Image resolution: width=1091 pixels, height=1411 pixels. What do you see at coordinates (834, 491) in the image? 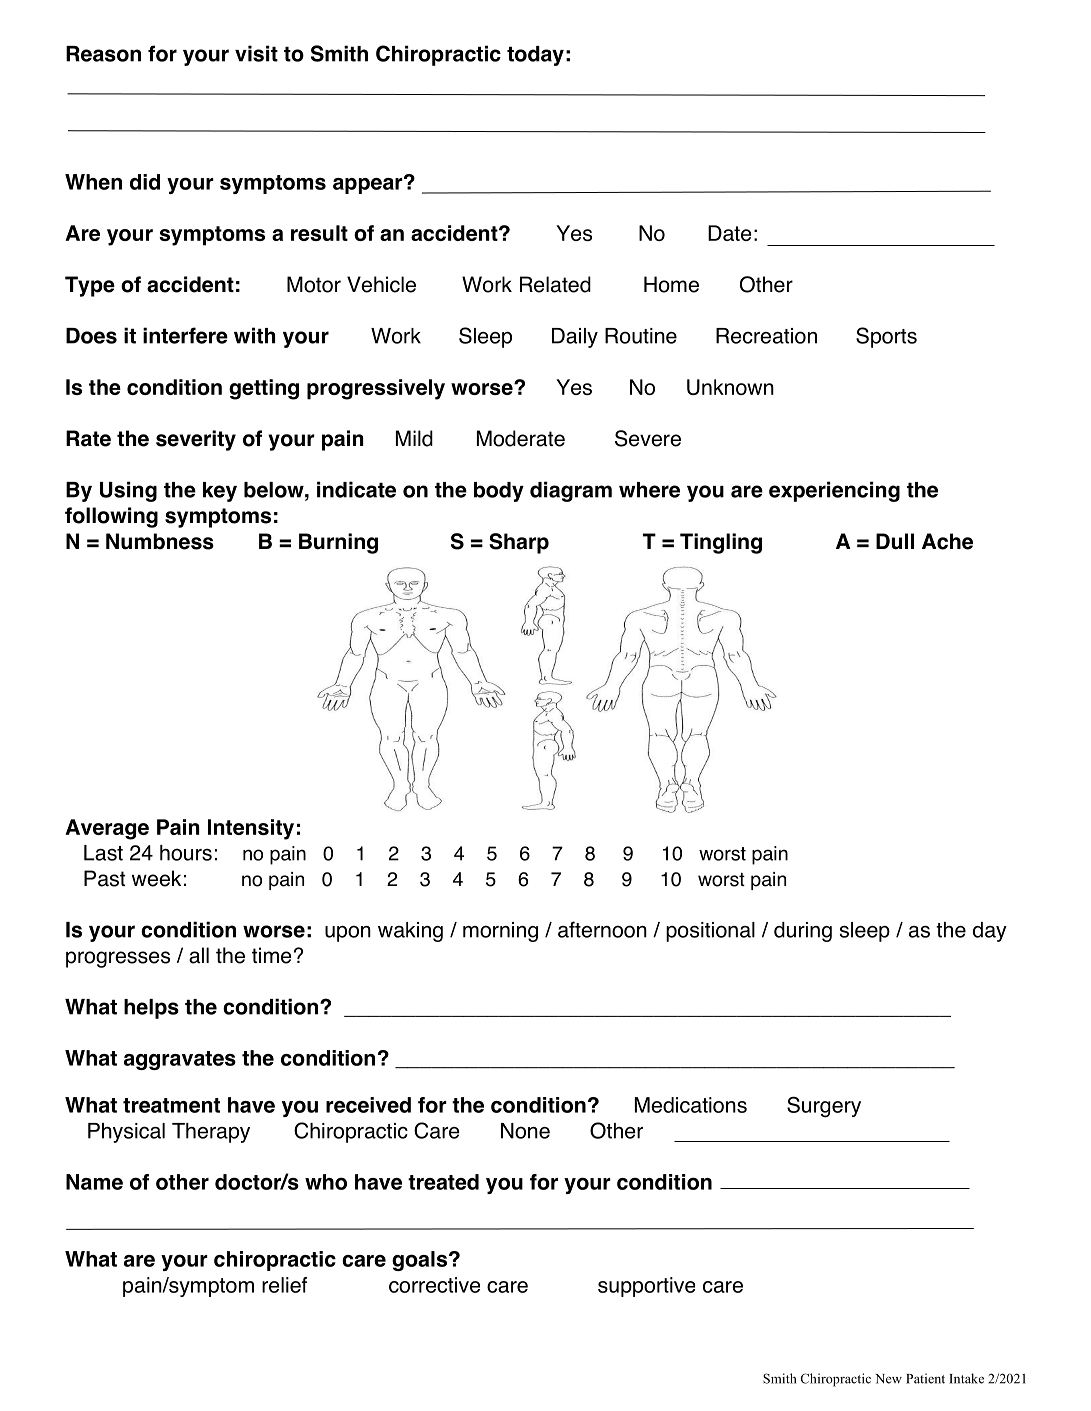
I see `experiencing` at bounding box center [834, 491].
